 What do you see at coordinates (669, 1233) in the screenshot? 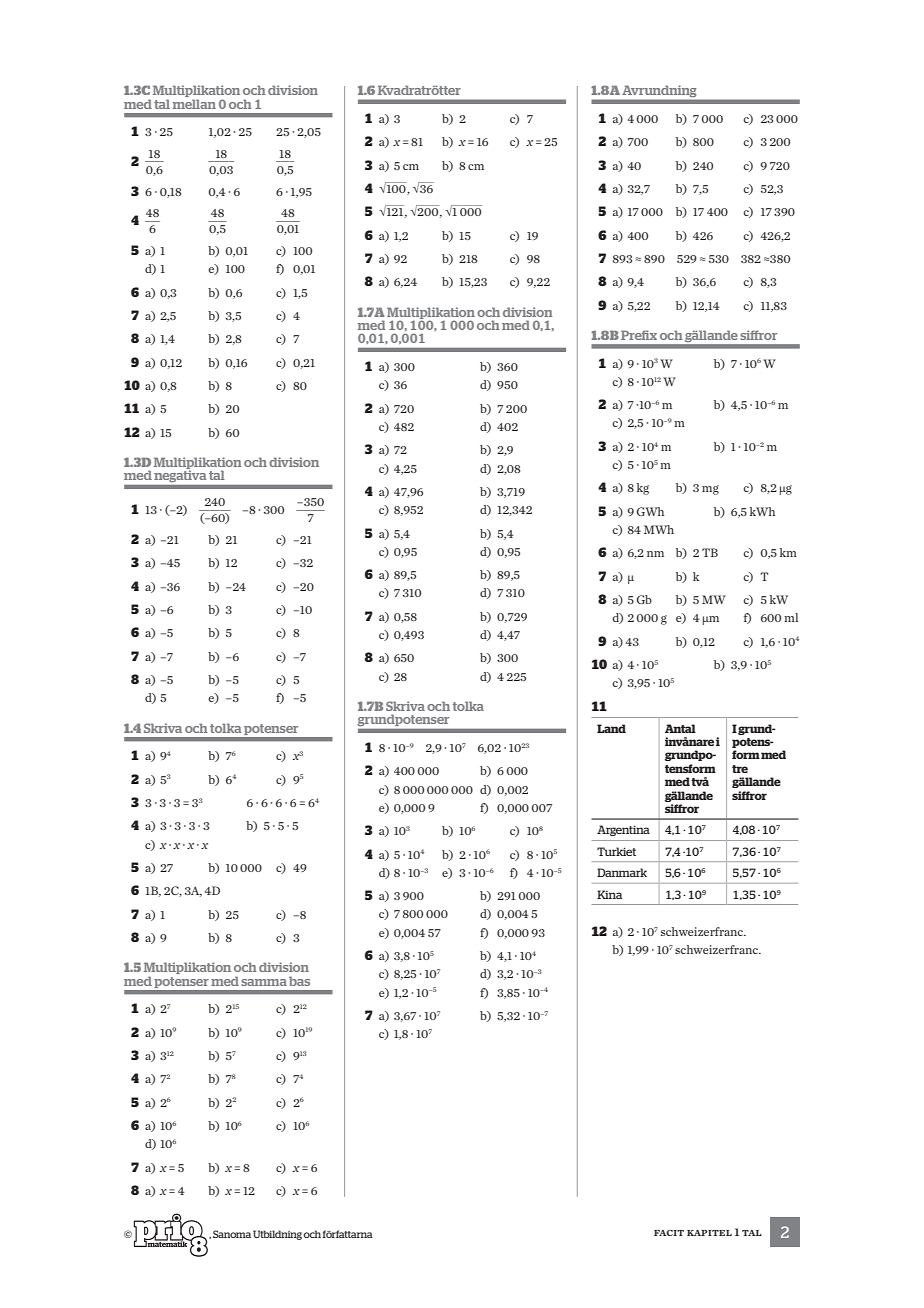
I see `facit` at bounding box center [669, 1233].
